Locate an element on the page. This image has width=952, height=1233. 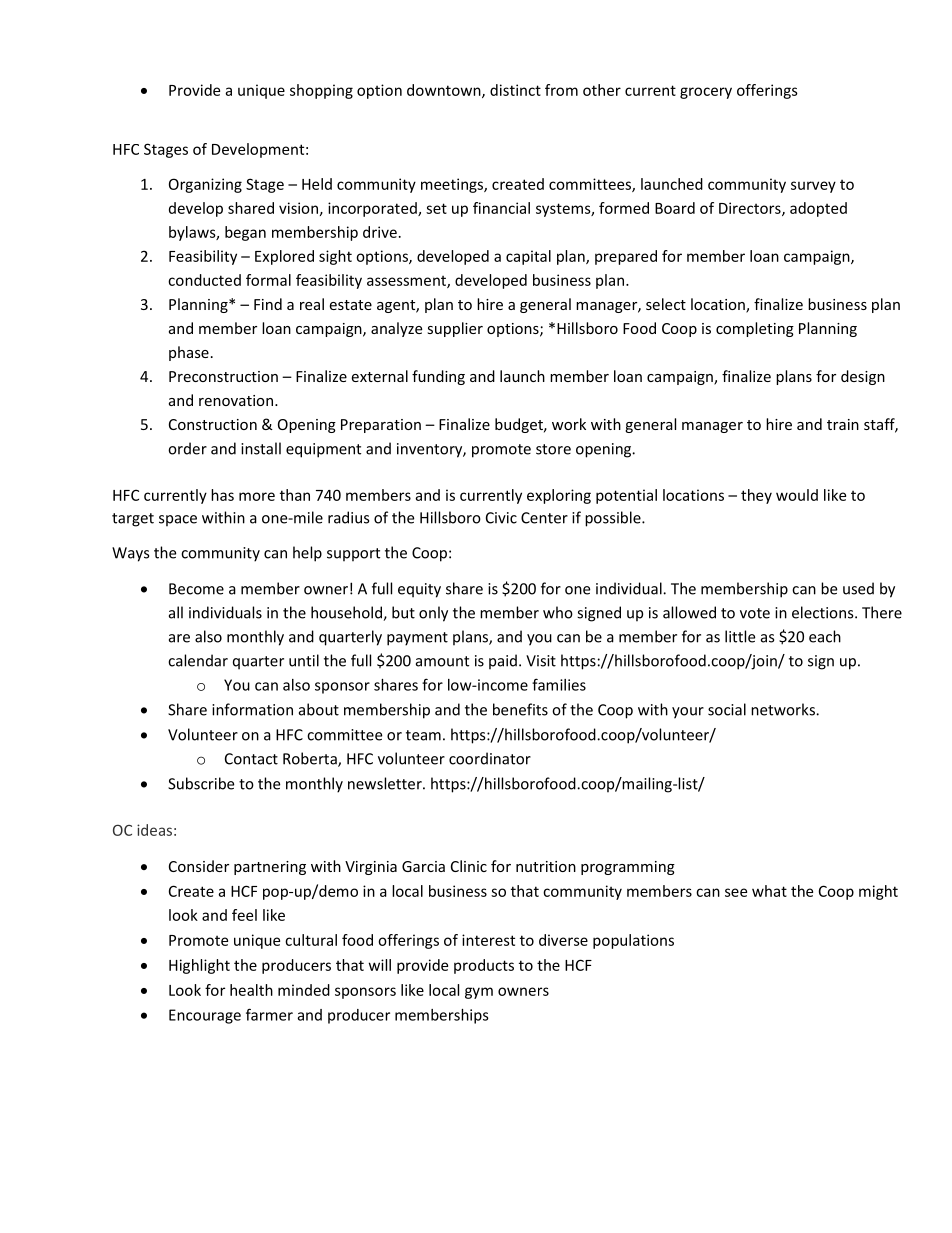
what is located at coordinates (769, 891).
